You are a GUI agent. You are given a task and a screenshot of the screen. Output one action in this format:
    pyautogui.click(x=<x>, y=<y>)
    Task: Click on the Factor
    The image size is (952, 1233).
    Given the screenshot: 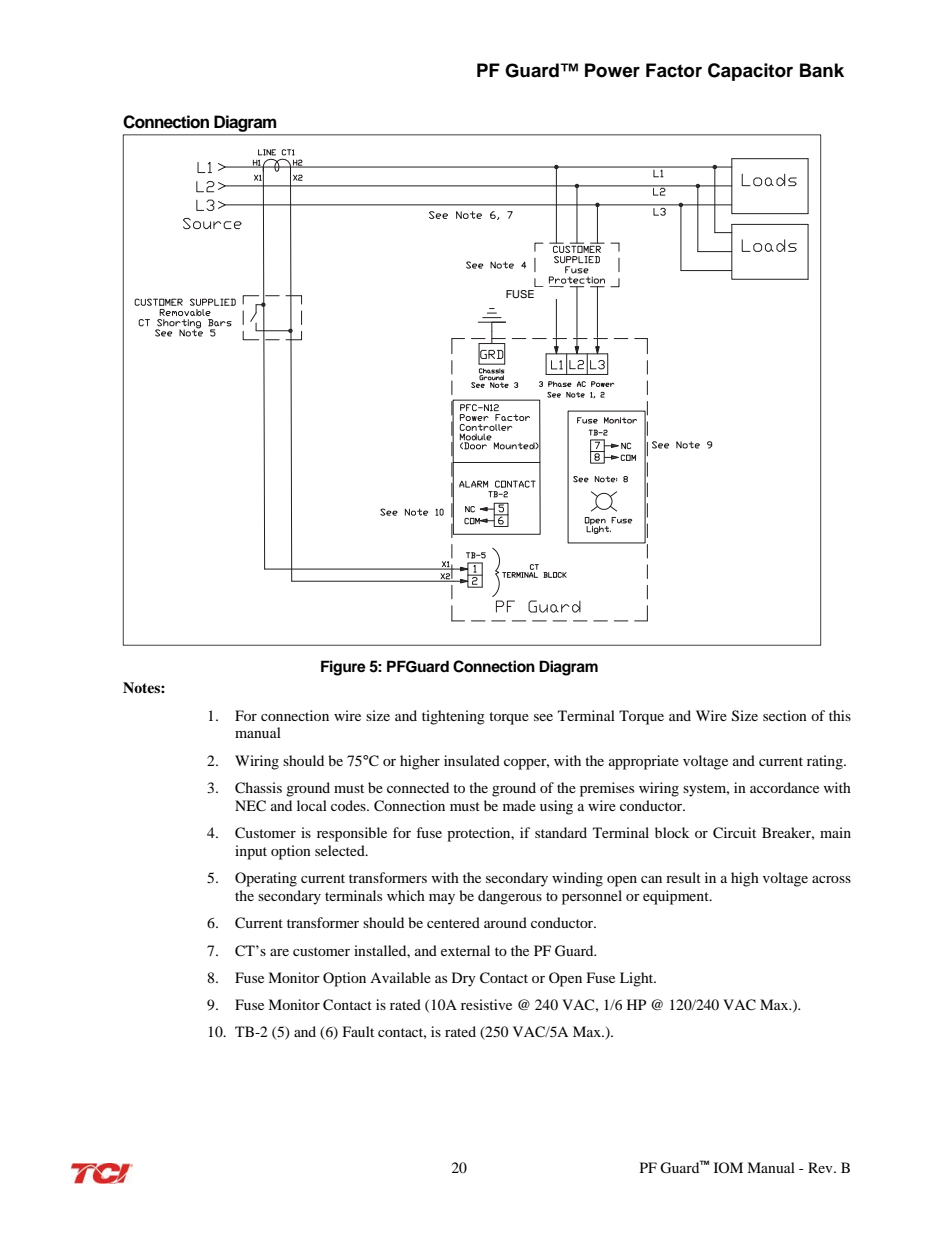 What is the action you would take?
    pyautogui.click(x=674, y=70)
